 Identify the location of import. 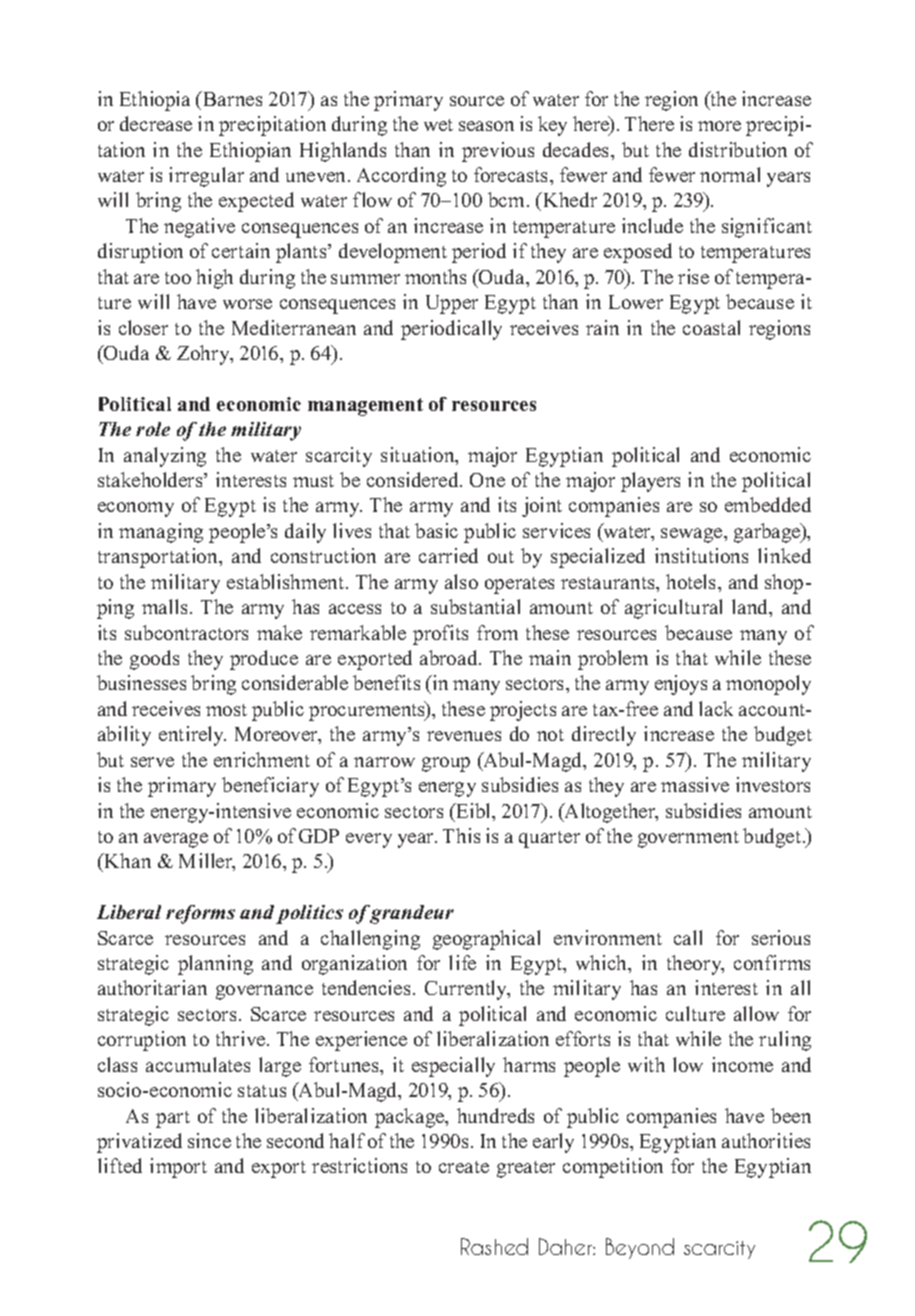
(178, 1168).
